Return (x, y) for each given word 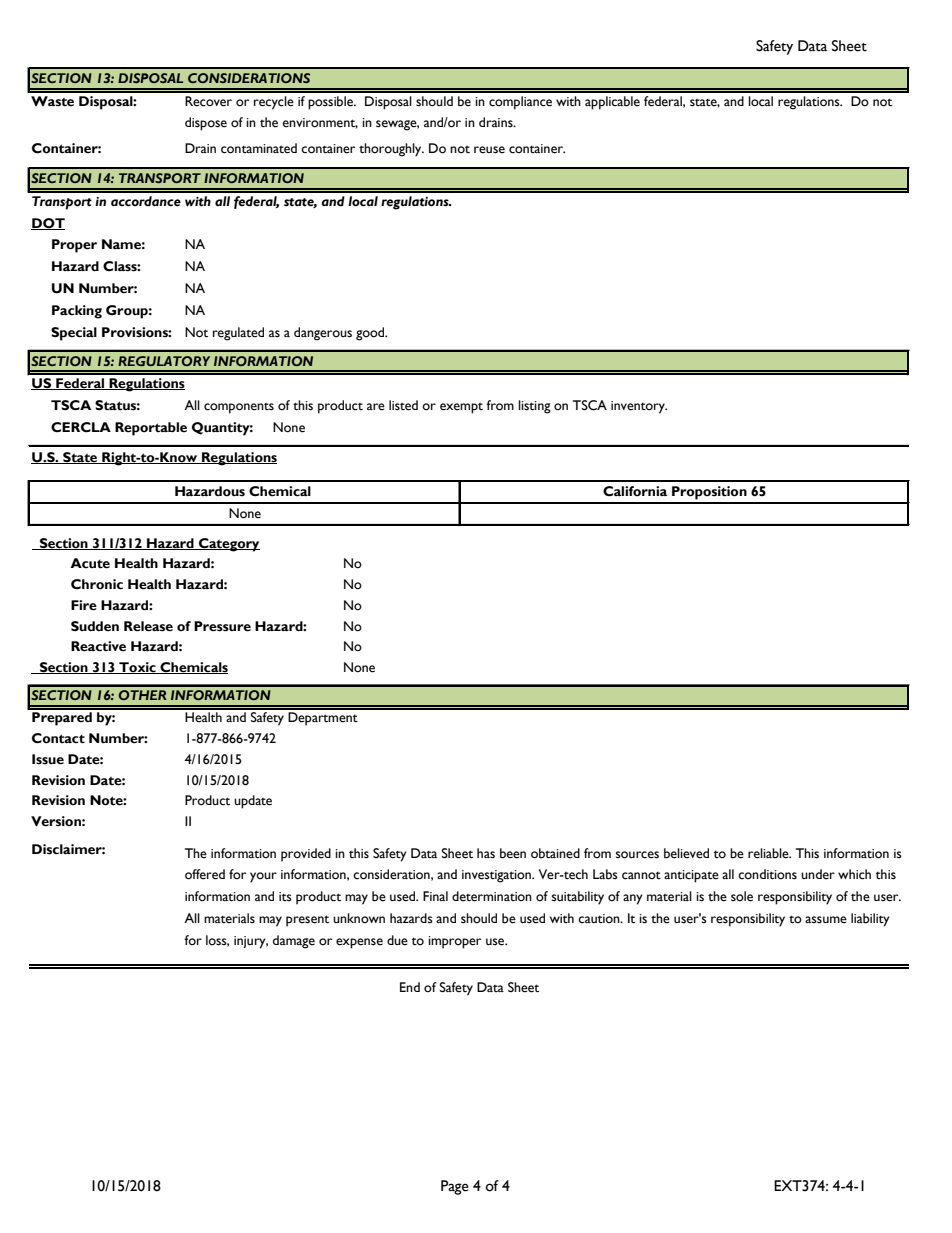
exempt (461, 408)
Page (455, 1187)
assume (826, 920)
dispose (206, 124)
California (635, 491)
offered (205, 874)
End (410, 987)
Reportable (151, 429)
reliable (769, 853)
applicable (612, 103)
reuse (489, 150)
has (486, 853)
